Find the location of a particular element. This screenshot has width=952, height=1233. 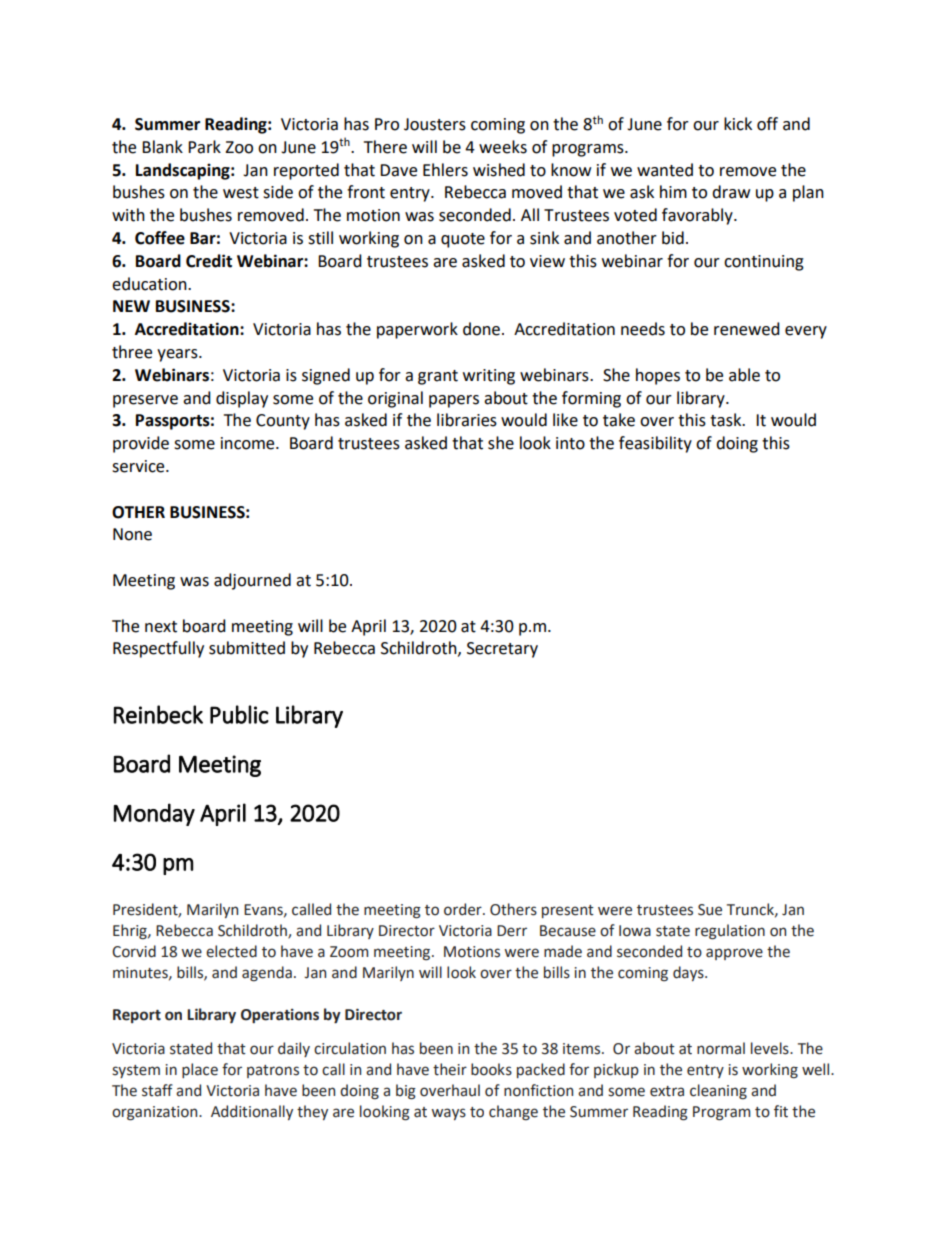

Park is located at coordinates (204, 147).
